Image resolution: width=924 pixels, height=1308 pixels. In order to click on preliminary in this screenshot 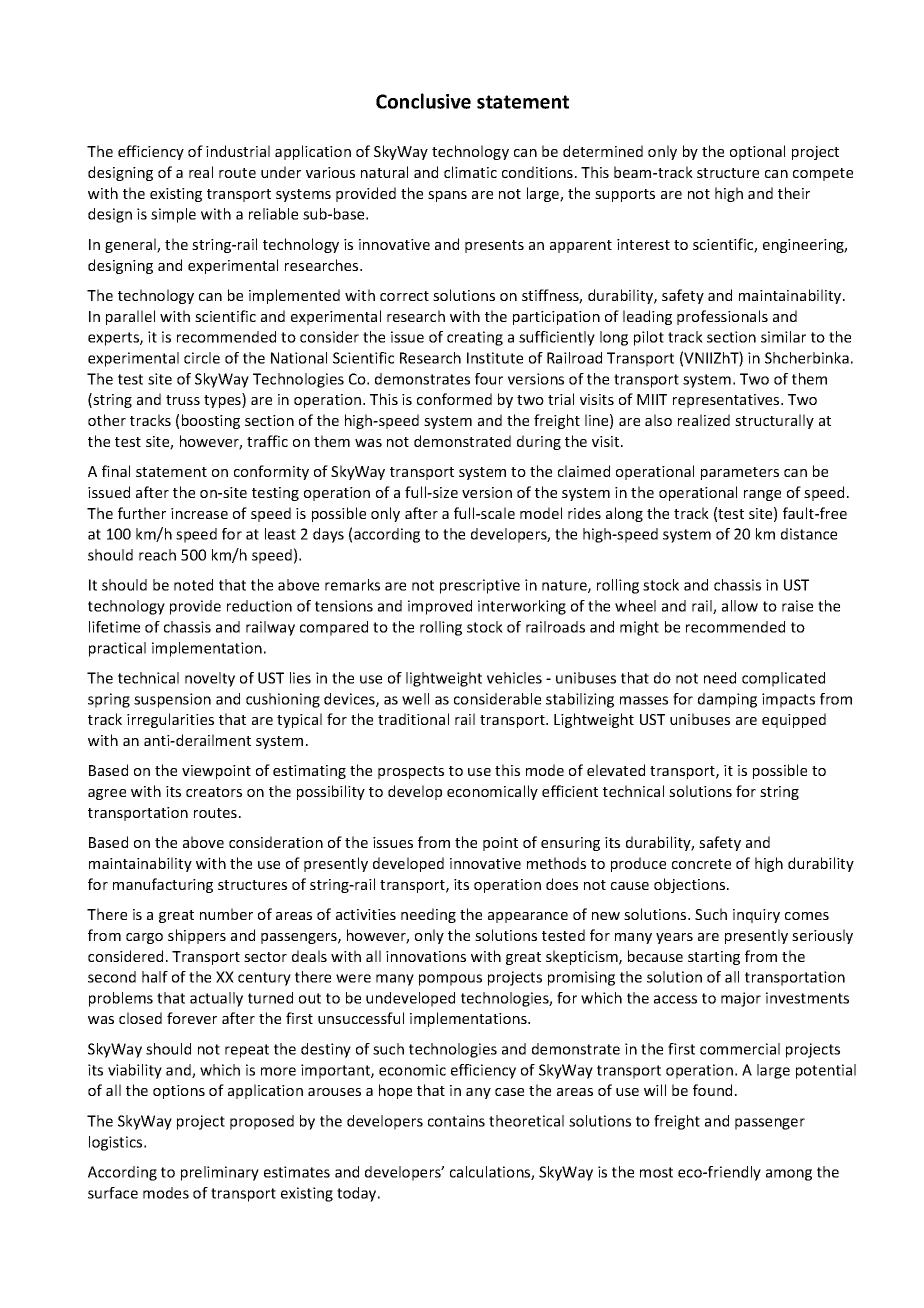, I will do `click(220, 1173)`.
